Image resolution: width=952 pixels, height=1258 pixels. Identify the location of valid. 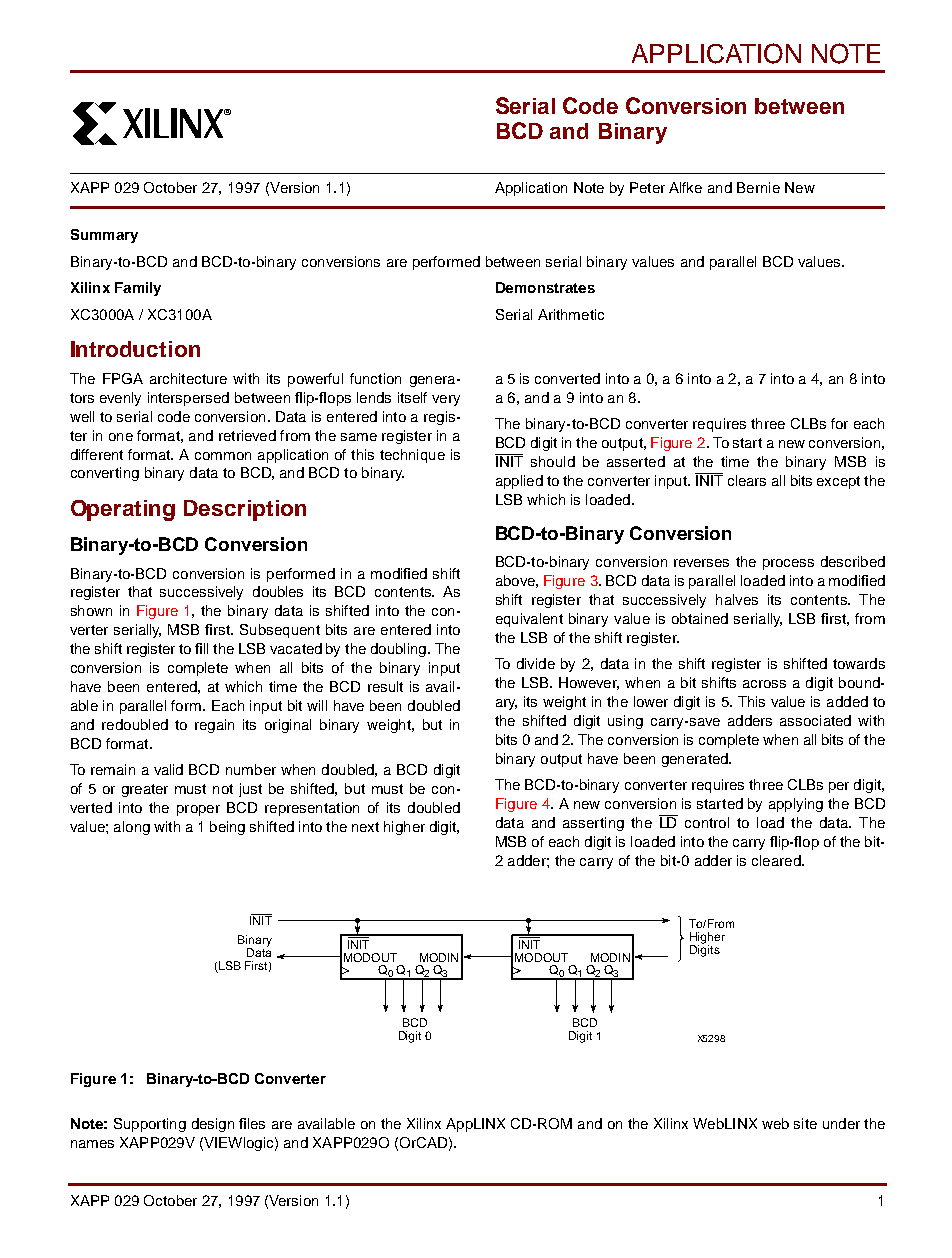
(168, 769).
